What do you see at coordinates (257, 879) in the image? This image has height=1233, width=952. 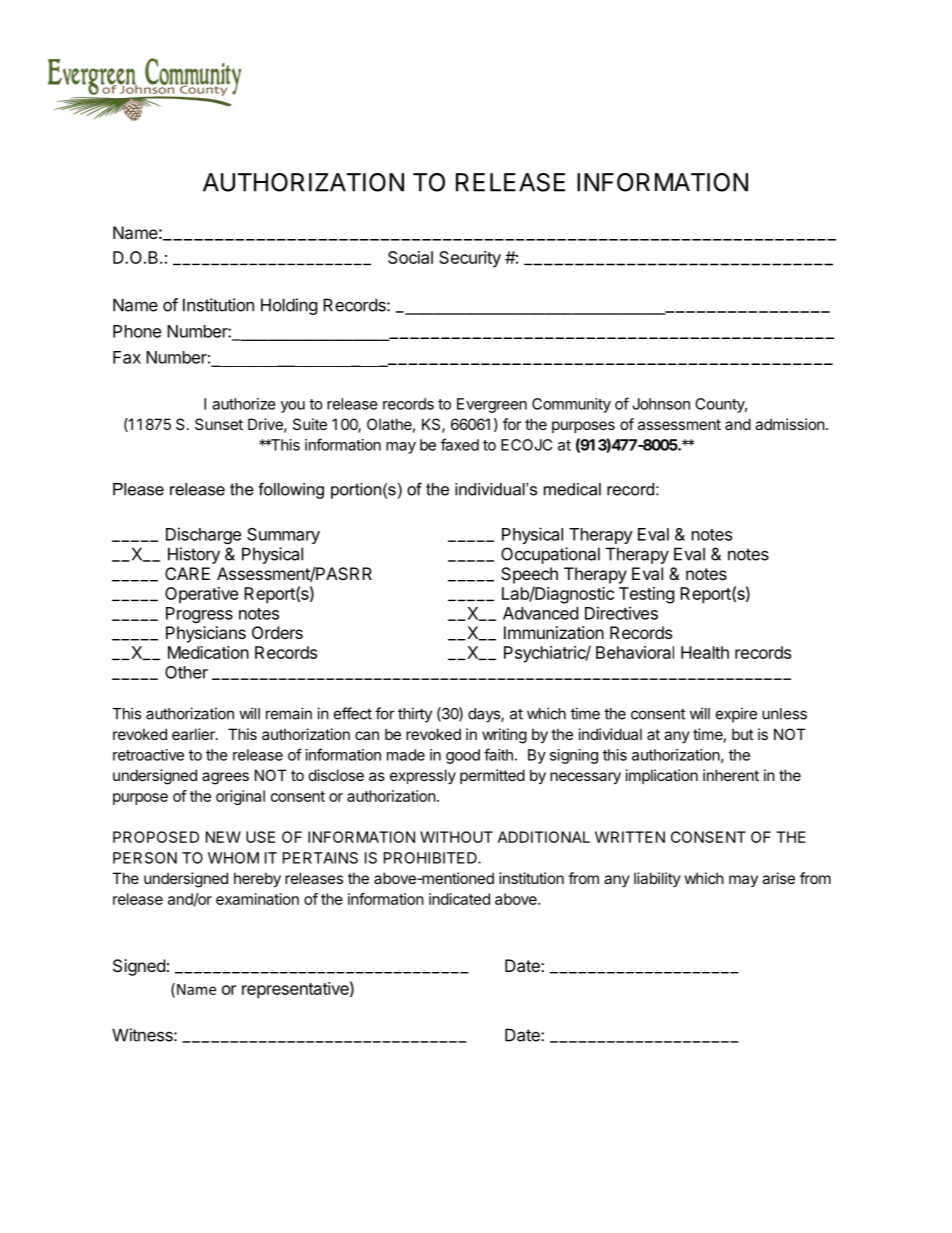 I see `hereby` at bounding box center [257, 879].
